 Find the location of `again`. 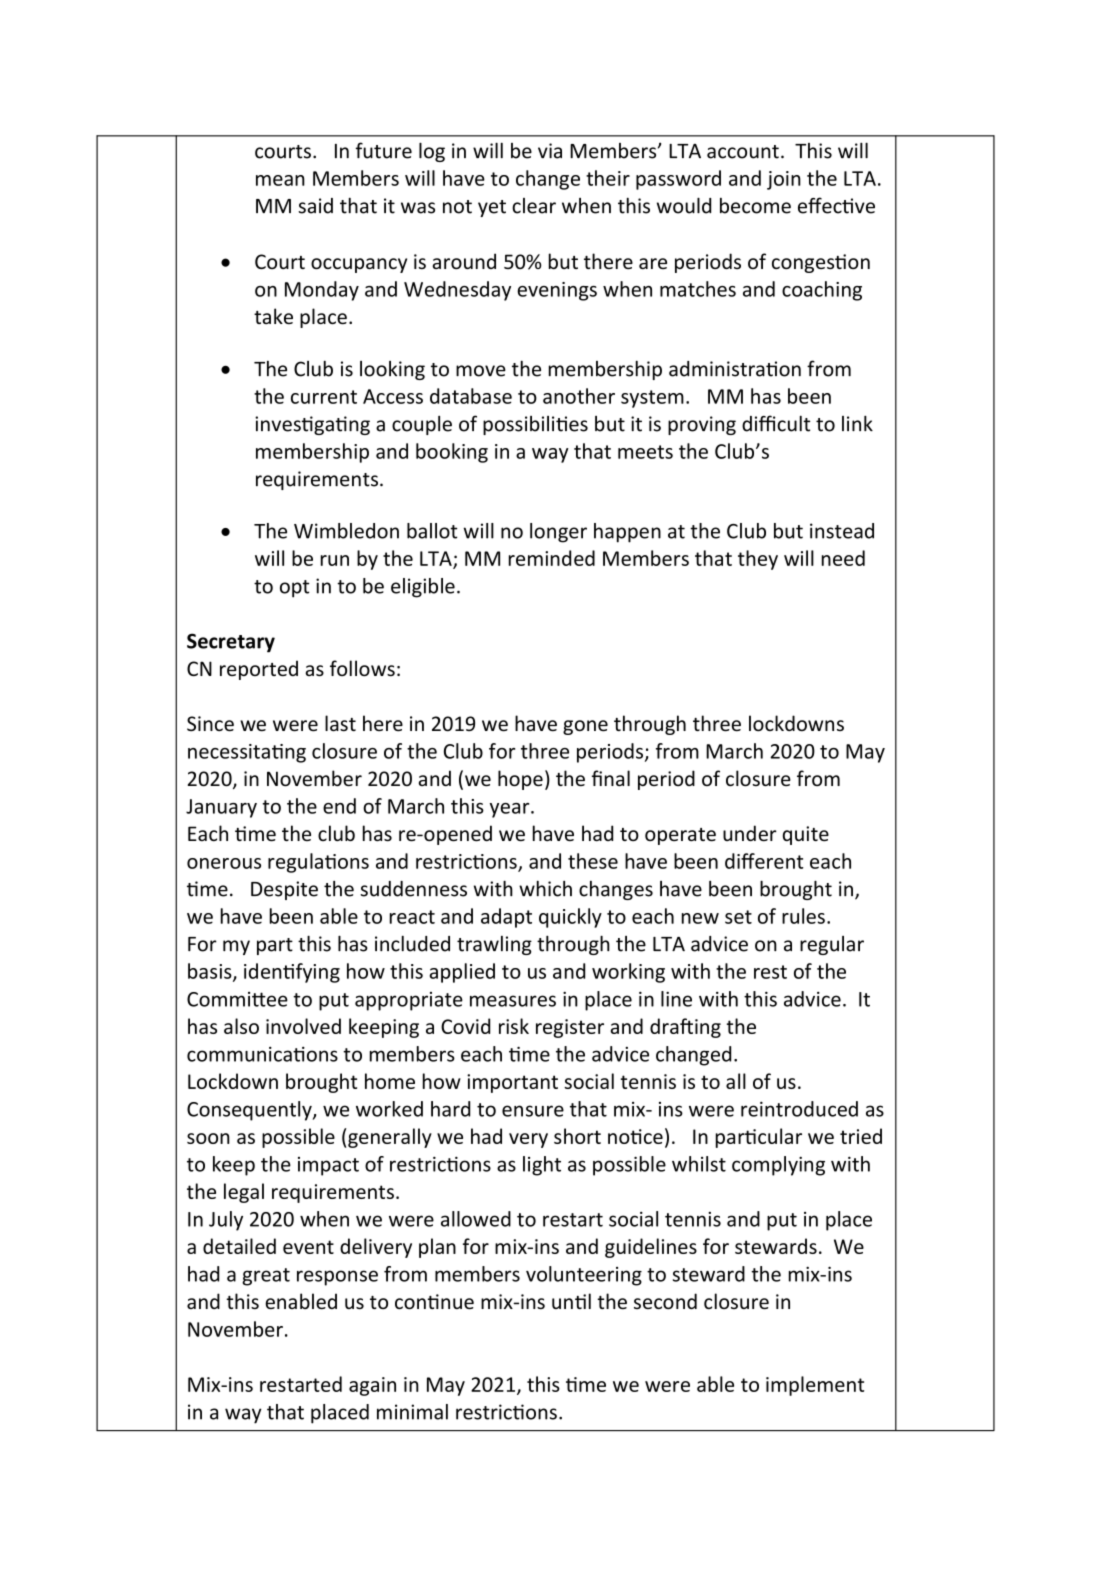

again is located at coordinates (372, 1386).
